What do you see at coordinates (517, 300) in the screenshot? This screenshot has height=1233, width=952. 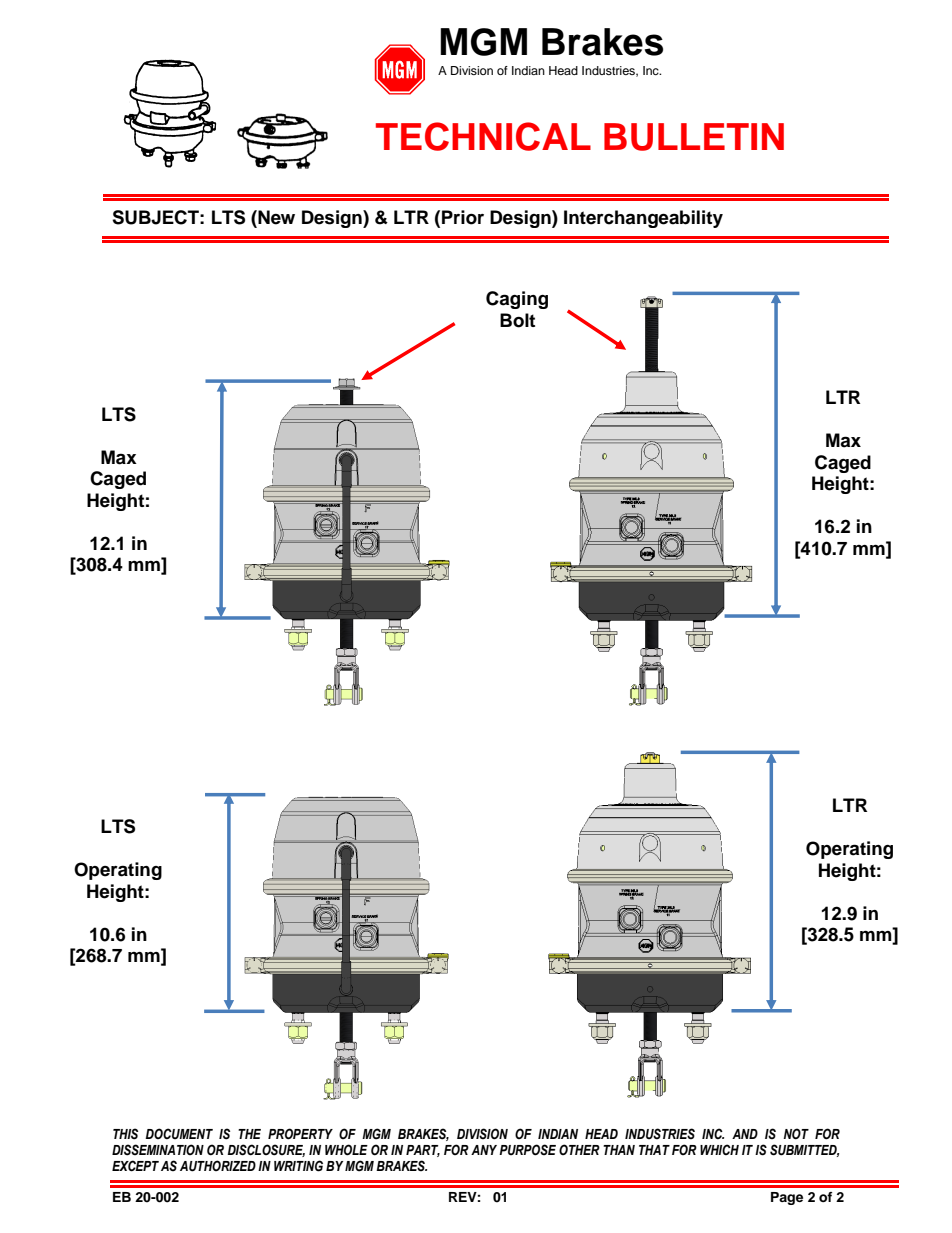 I see `Caging` at bounding box center [517, 300].
